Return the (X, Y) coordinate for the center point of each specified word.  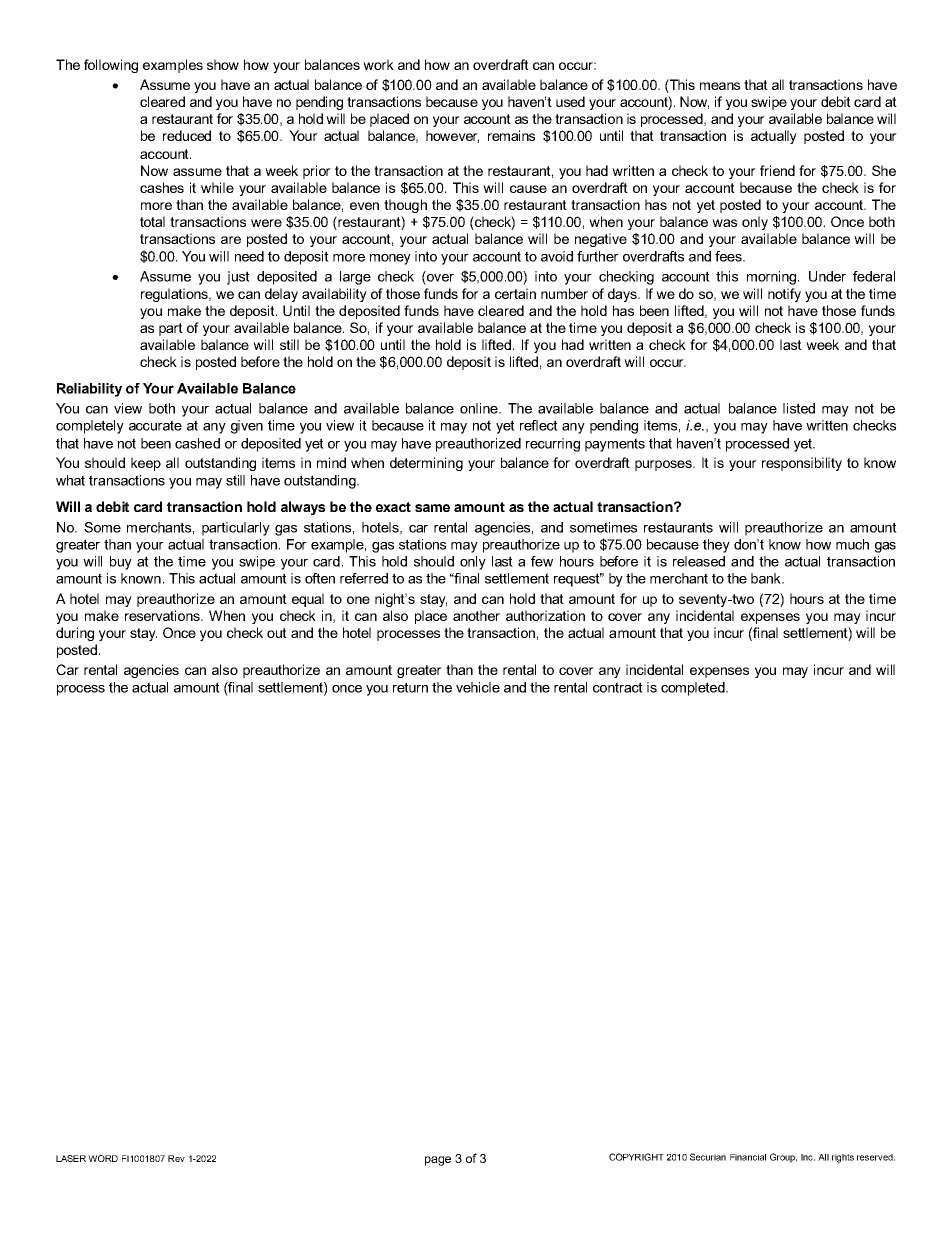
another (476, 615)
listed (799, 408)
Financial (748, 1157)
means (720, 86)
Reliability (89, 390)
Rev (176, 1158)
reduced (187, 135)
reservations (163, 615)
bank (767, 578)
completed (694, 689)
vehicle (478, 687)
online (480, 408)
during (75, 634)
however (452, 136)
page (438, 1161)
